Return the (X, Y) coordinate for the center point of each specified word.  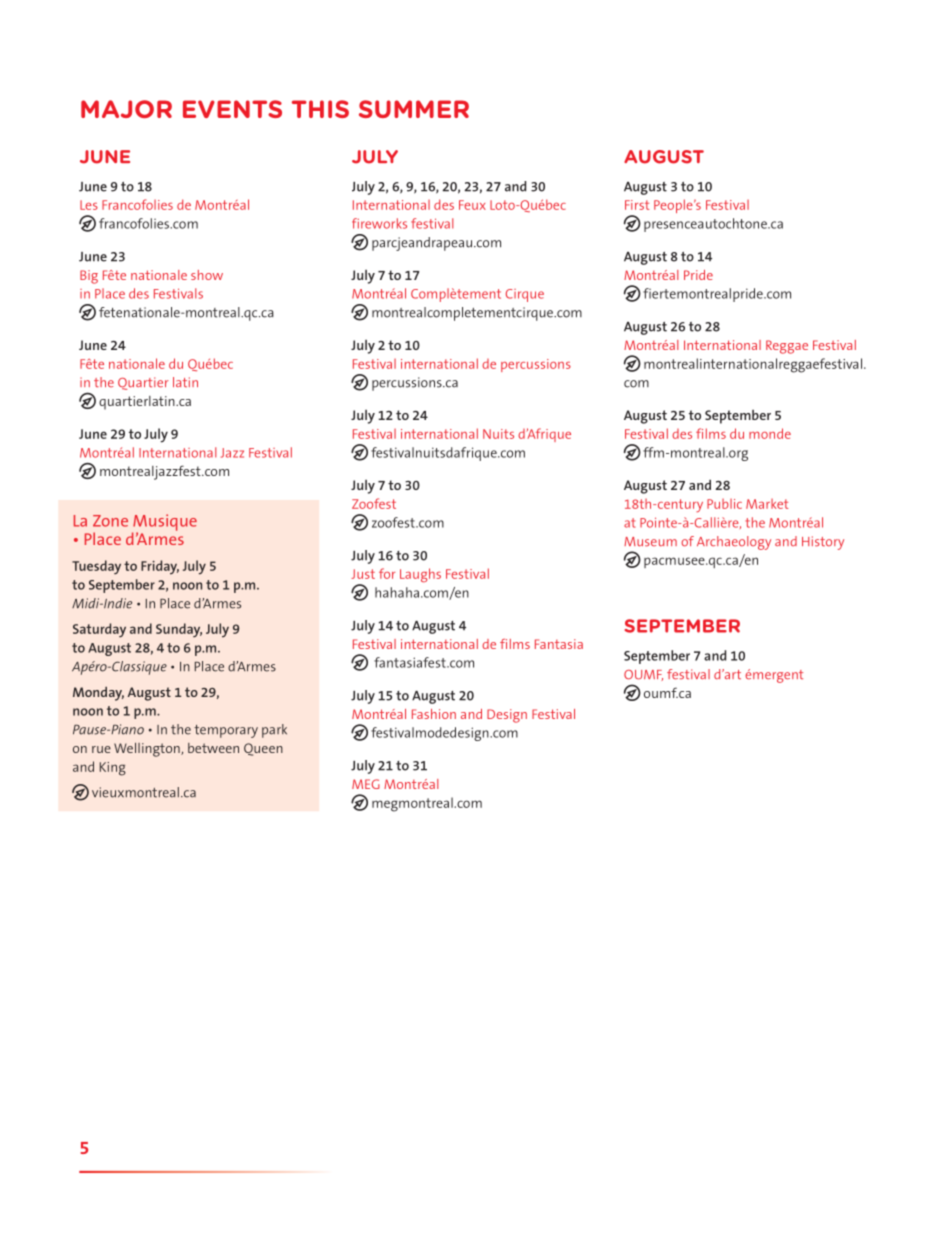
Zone (110, 521)
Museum (650, 542)
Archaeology (734, 543)
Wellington (148, 750)
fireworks (379, 223)
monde (770, 433)
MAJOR (126, 109)
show (207, 275)
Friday (160, 567)
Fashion (434, 714)
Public (724, 504)
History (823, 543)
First (637, 205)
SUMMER (414, 109)
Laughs (420, 575)
